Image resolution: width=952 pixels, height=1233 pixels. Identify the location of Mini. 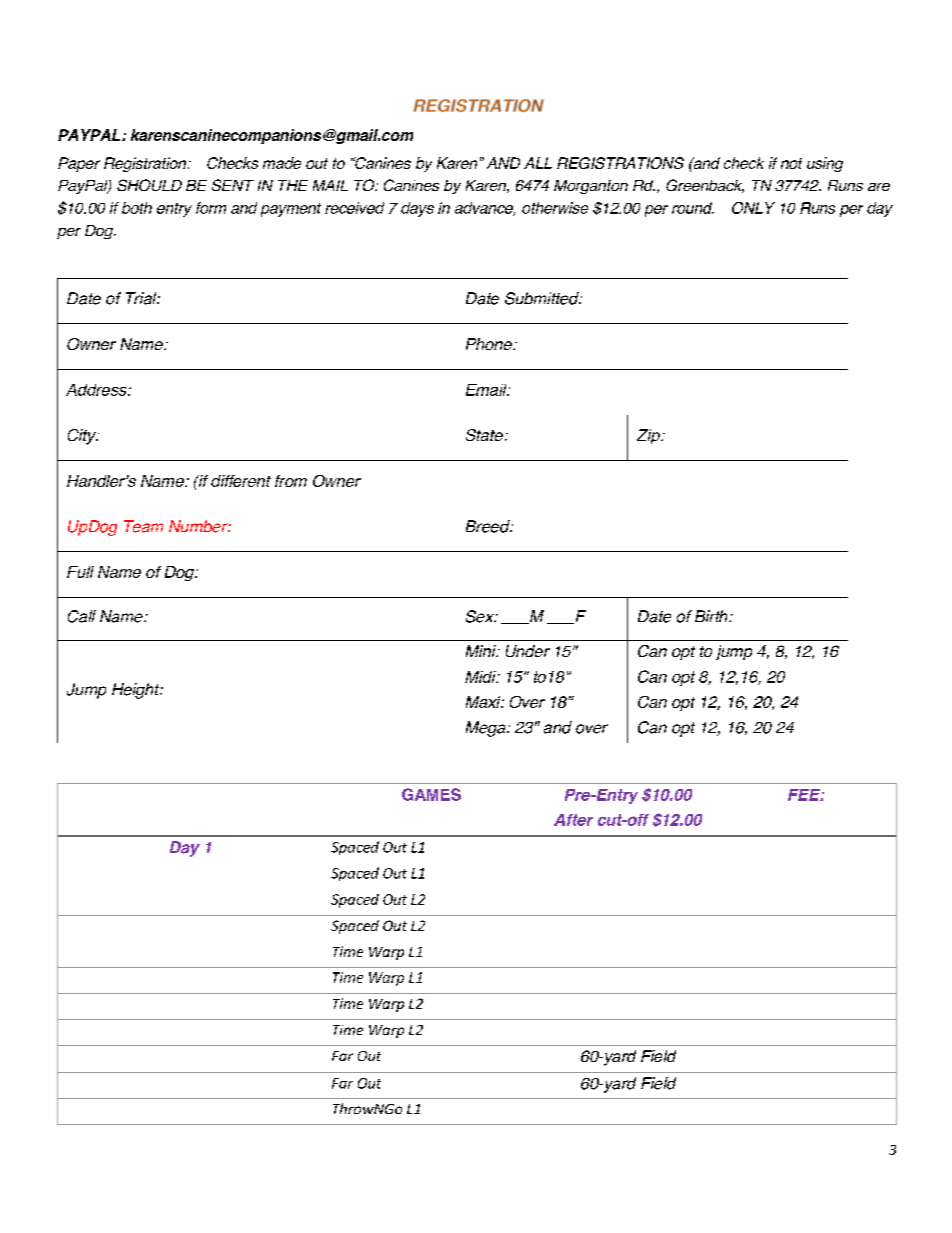
(482, 651).
